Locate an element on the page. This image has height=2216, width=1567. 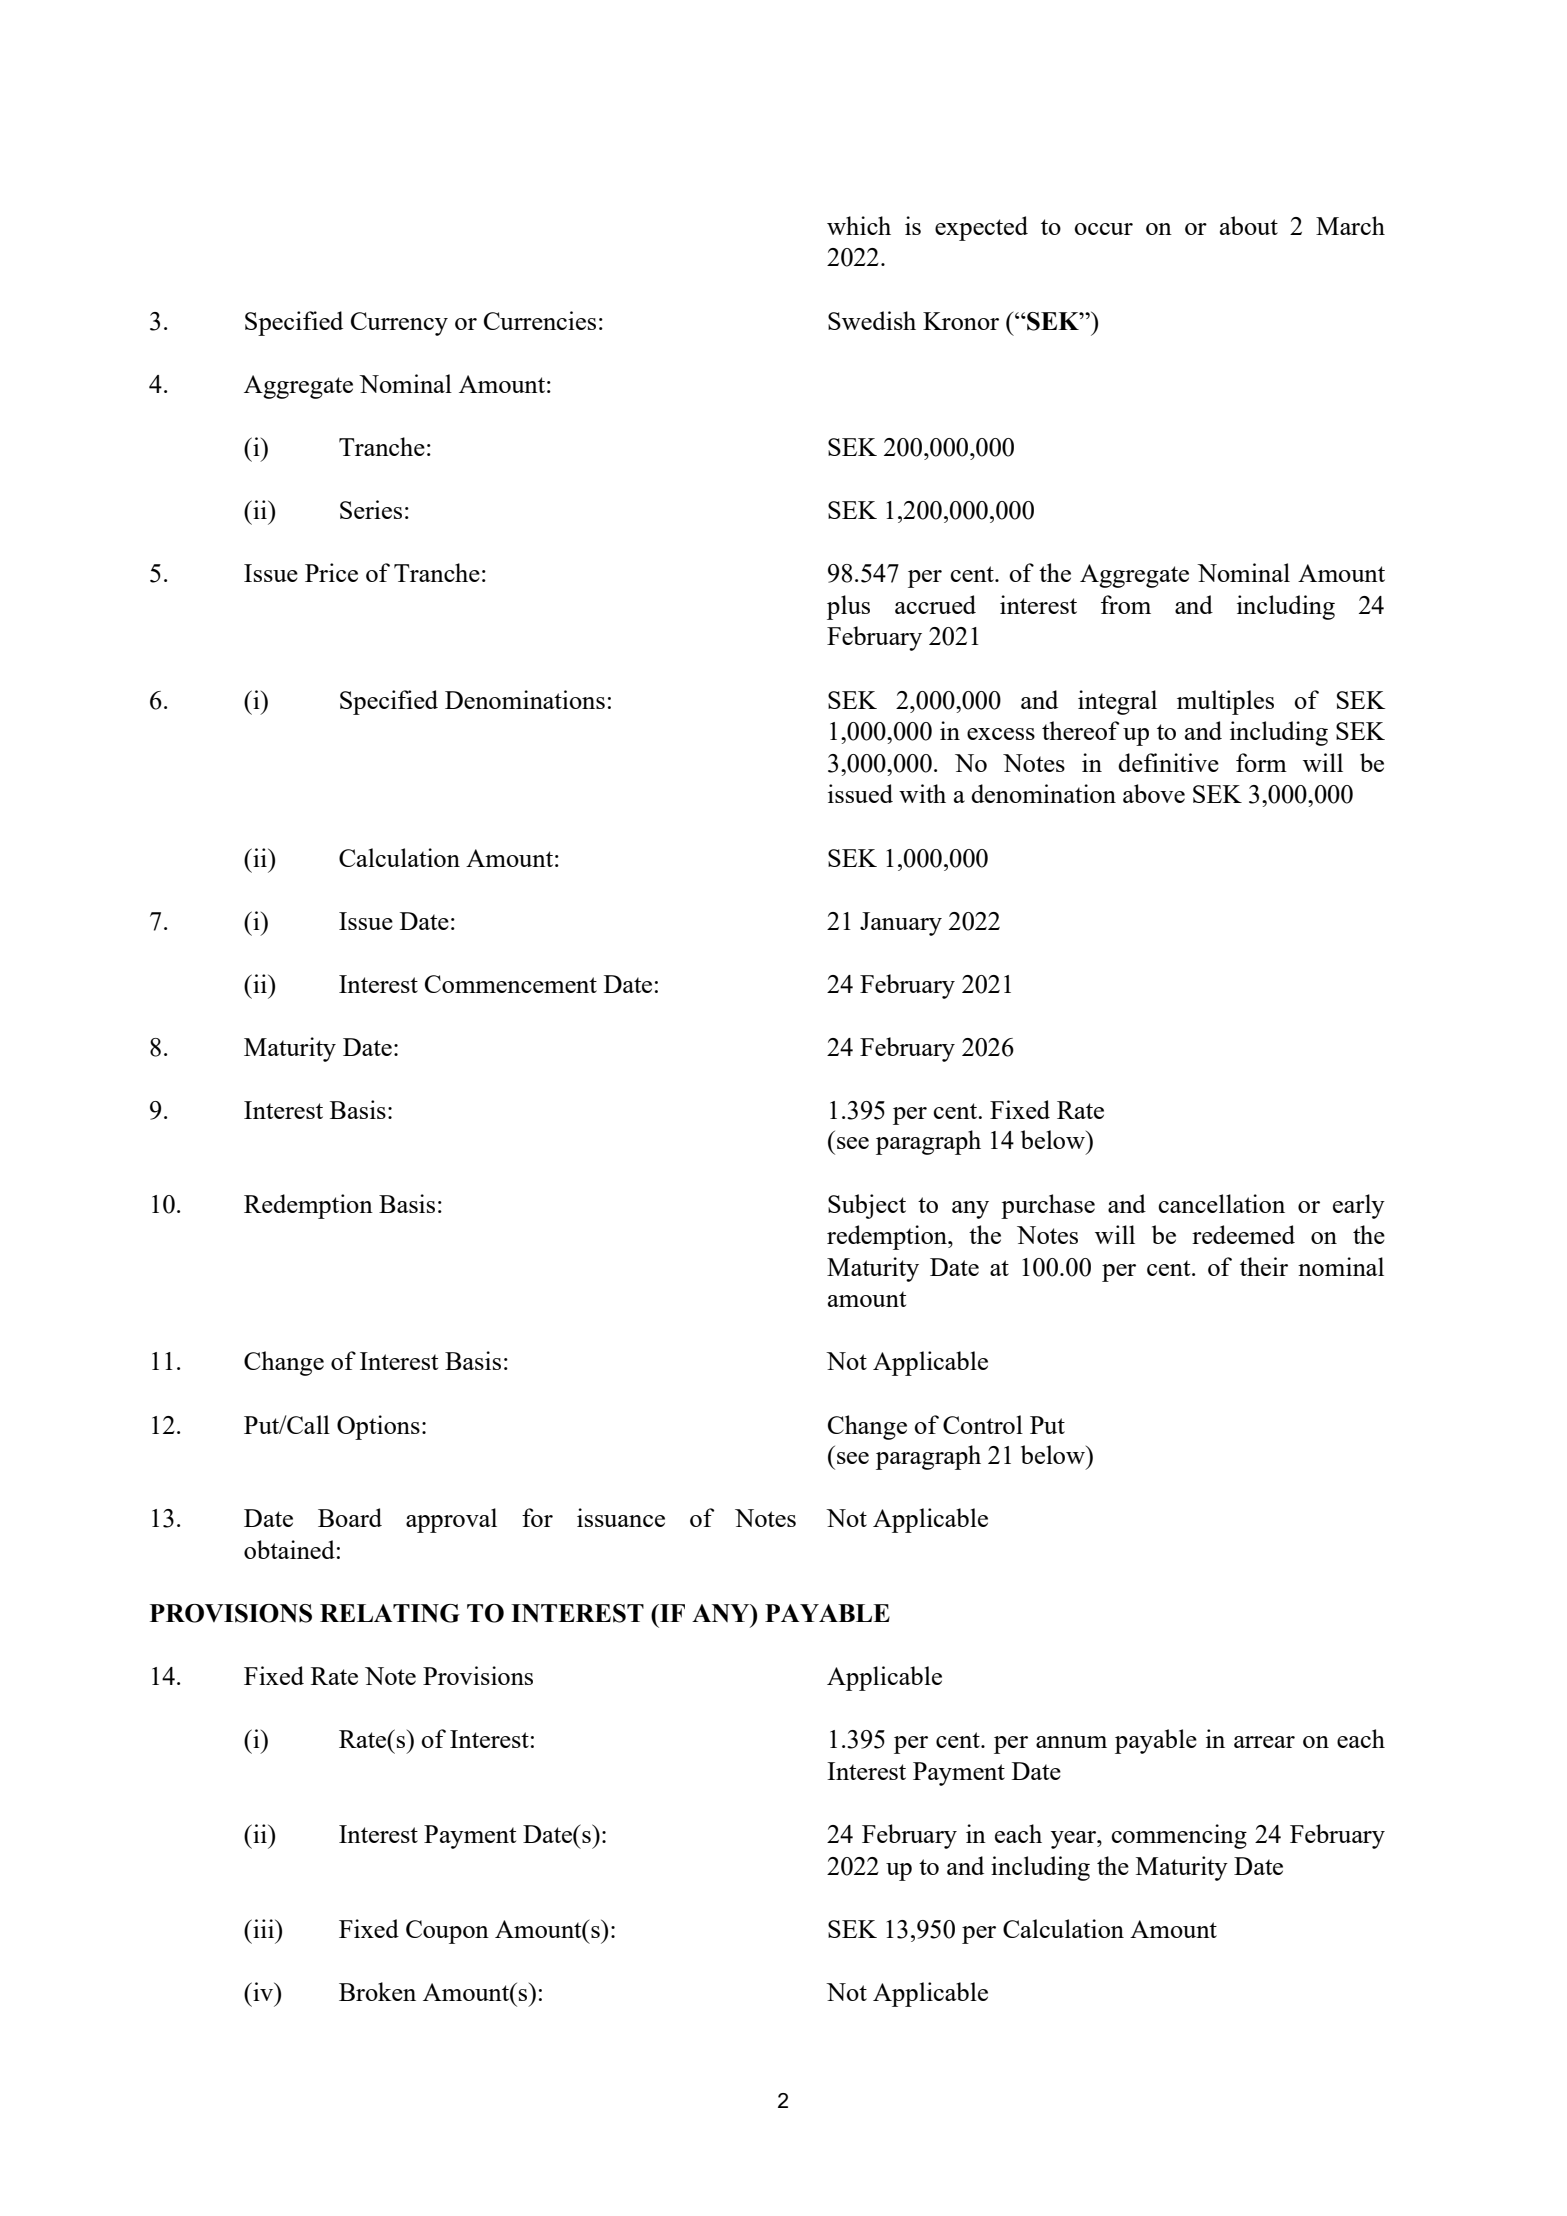
cancellation is located at coordinates (1221, 1203).
